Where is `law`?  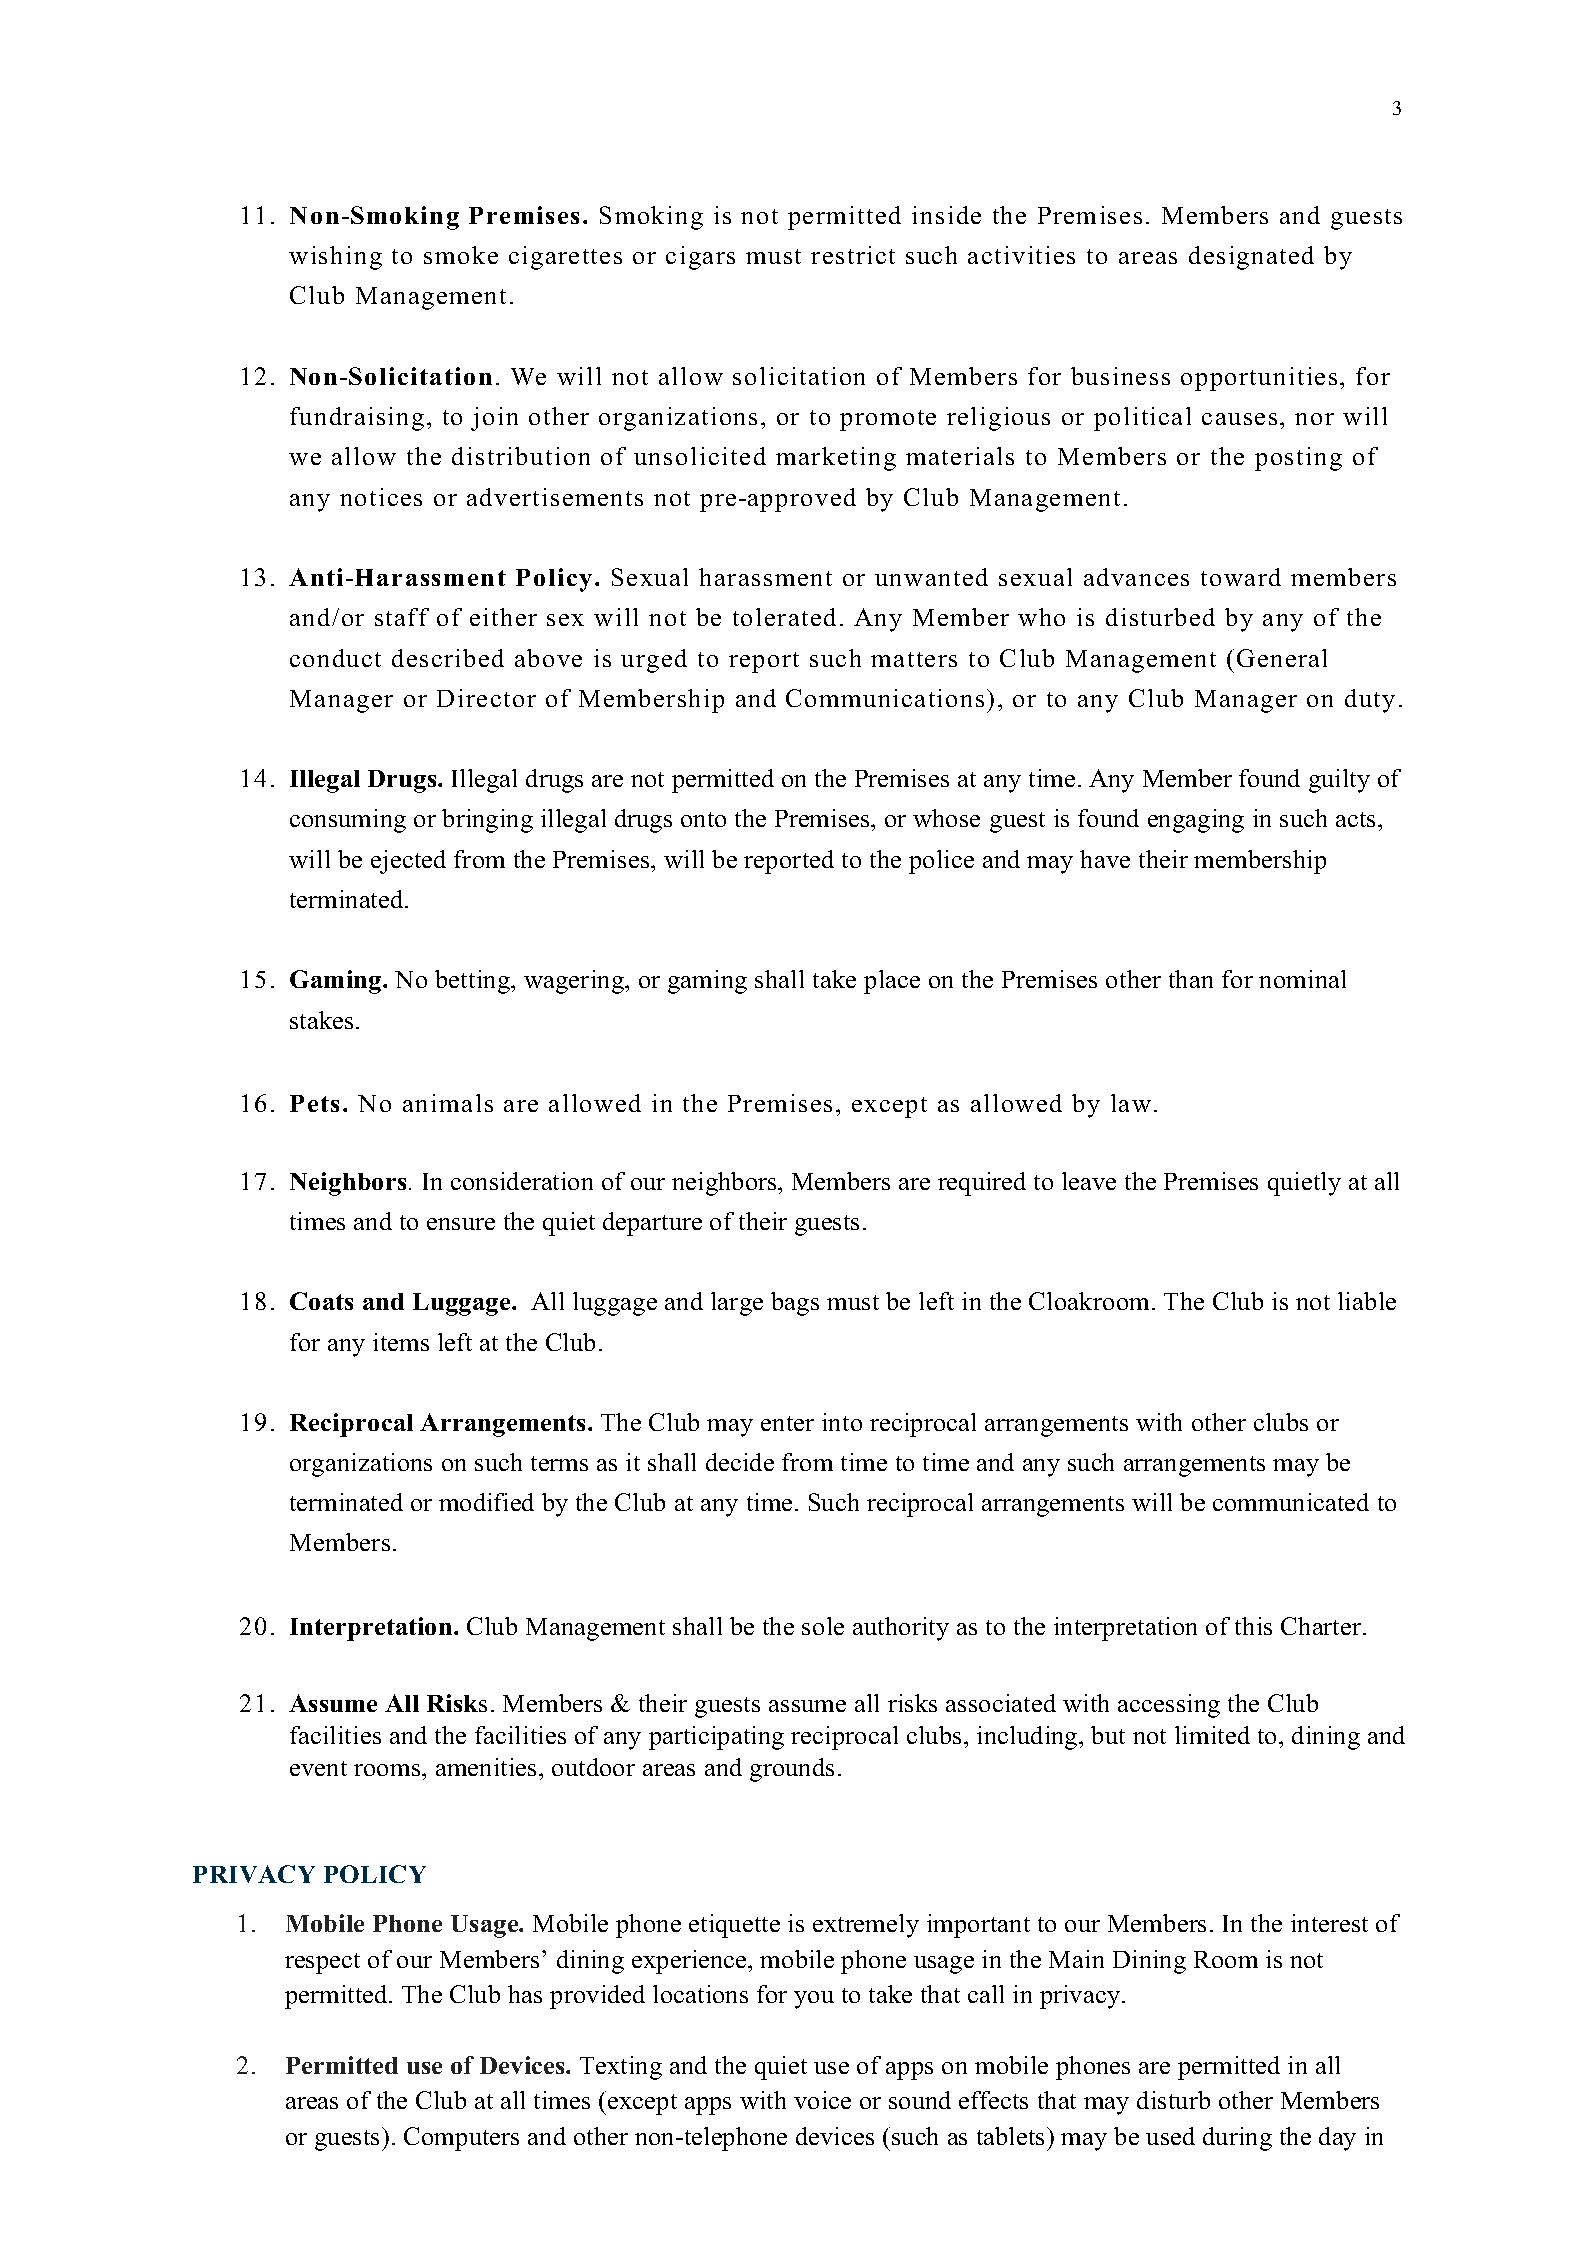
law is located at coordinates (1131, 1103).
